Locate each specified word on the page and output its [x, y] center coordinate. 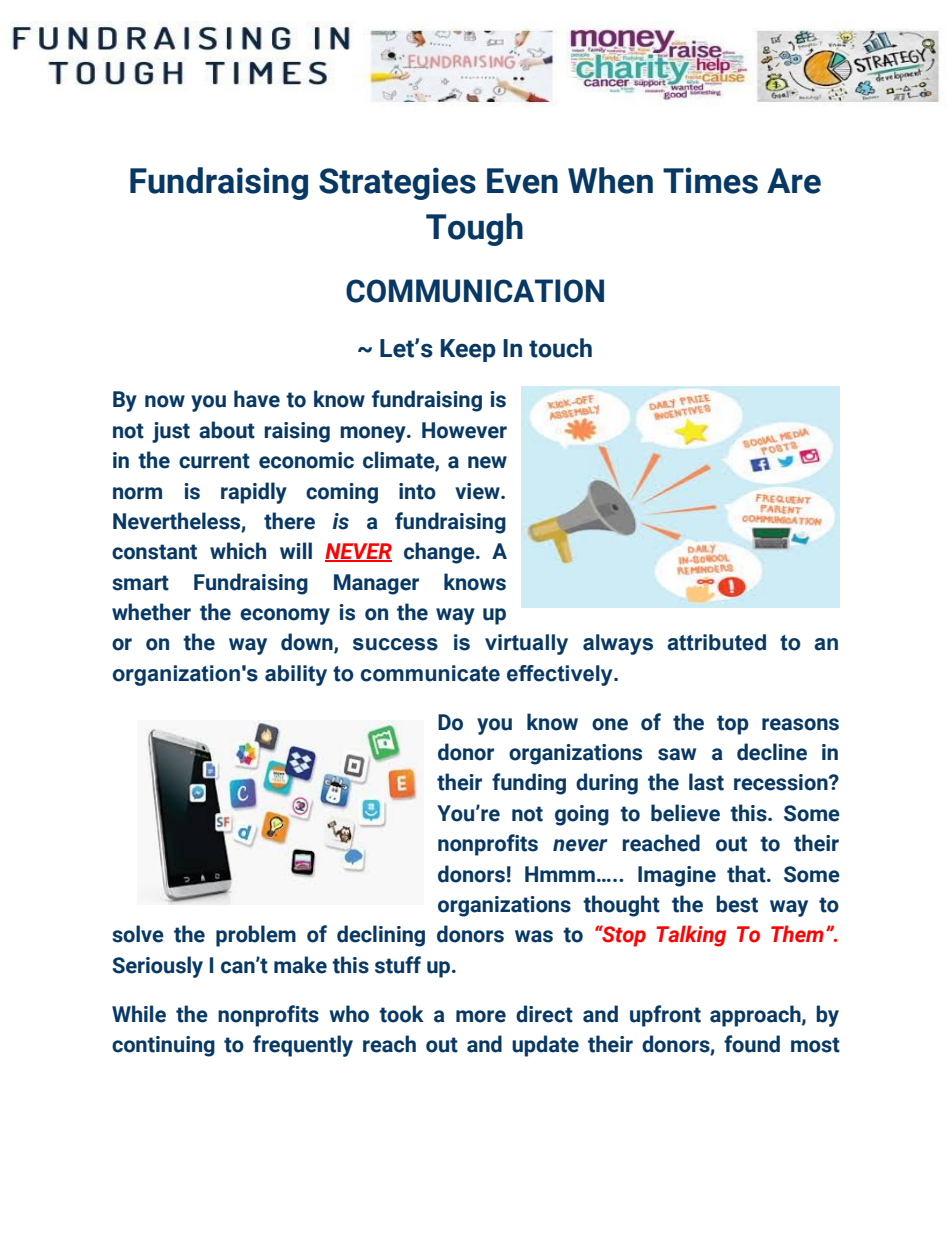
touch [560, 348]
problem [256, 936]
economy [285, 616]
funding [529, 784]
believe [685, 813]
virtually [526, 644]
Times [710, 180]
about [227, 430]
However [464, 430]
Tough [474, 229]
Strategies [397, 183]
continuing [163, 1046]
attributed [716, 642]
